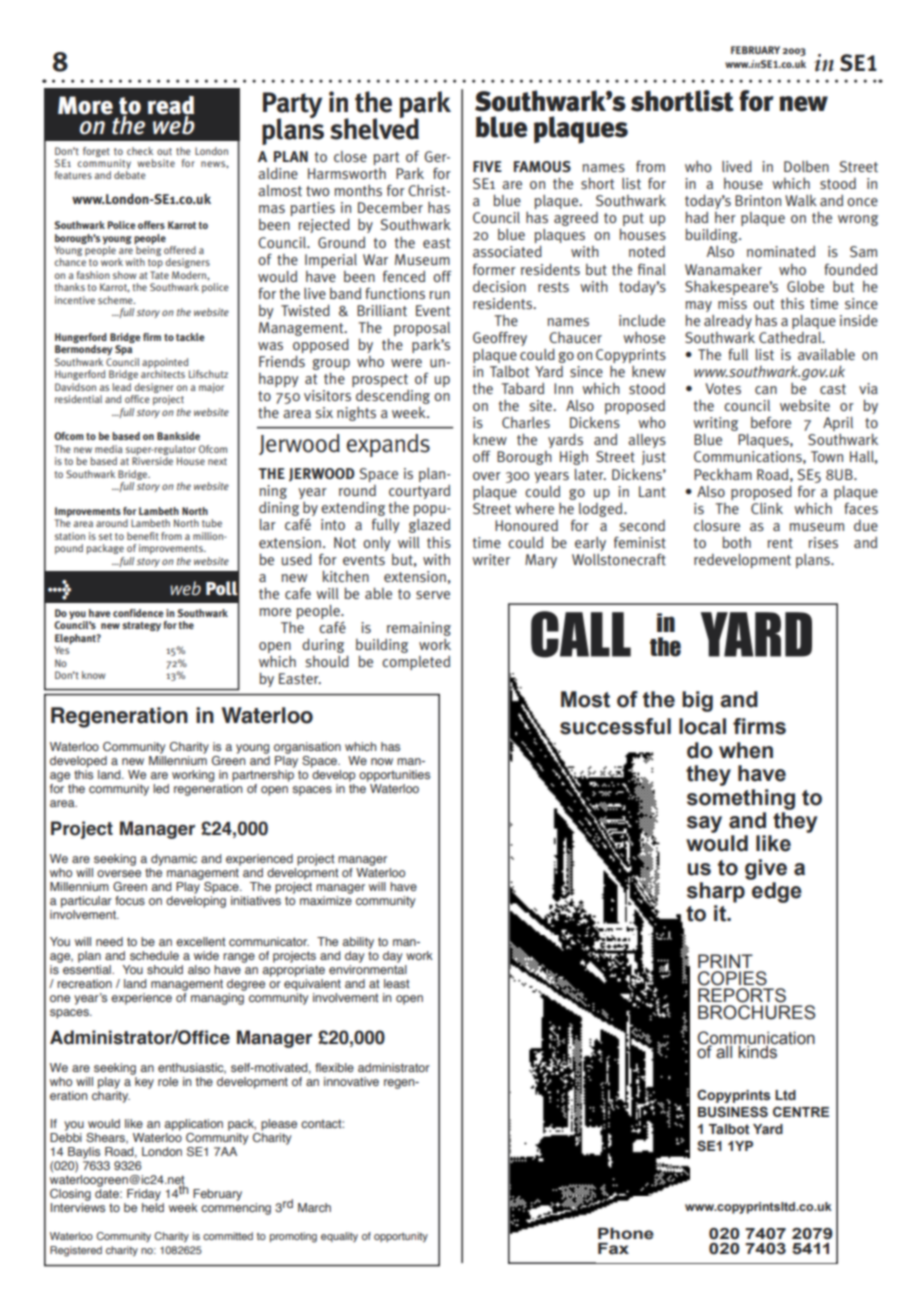 The width and height of the document is (924, 1308). Describe the element at coordinates (174, 860) in the document. I see `dynamic` at that location.
